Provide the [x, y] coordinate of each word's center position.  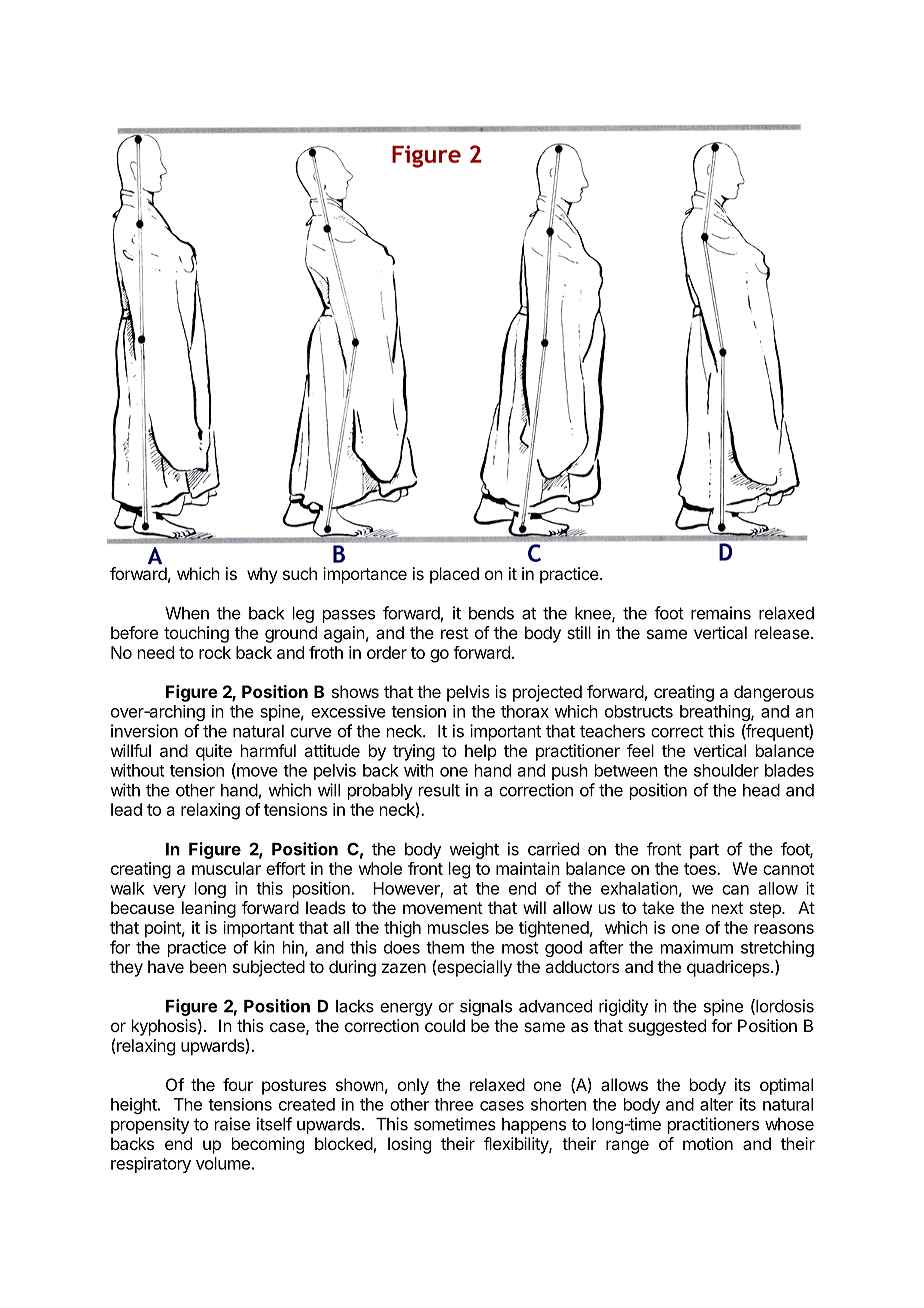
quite [214, 752]
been [208, 966]
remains [721, 613]
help [481, 752]
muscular [226, 868]
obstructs [639, 711]
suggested [667, 1027]
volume [223, 1163]
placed [454, 575]
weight [474, 850]
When [187, 613]
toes [701, 869]
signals [486, 1007]
